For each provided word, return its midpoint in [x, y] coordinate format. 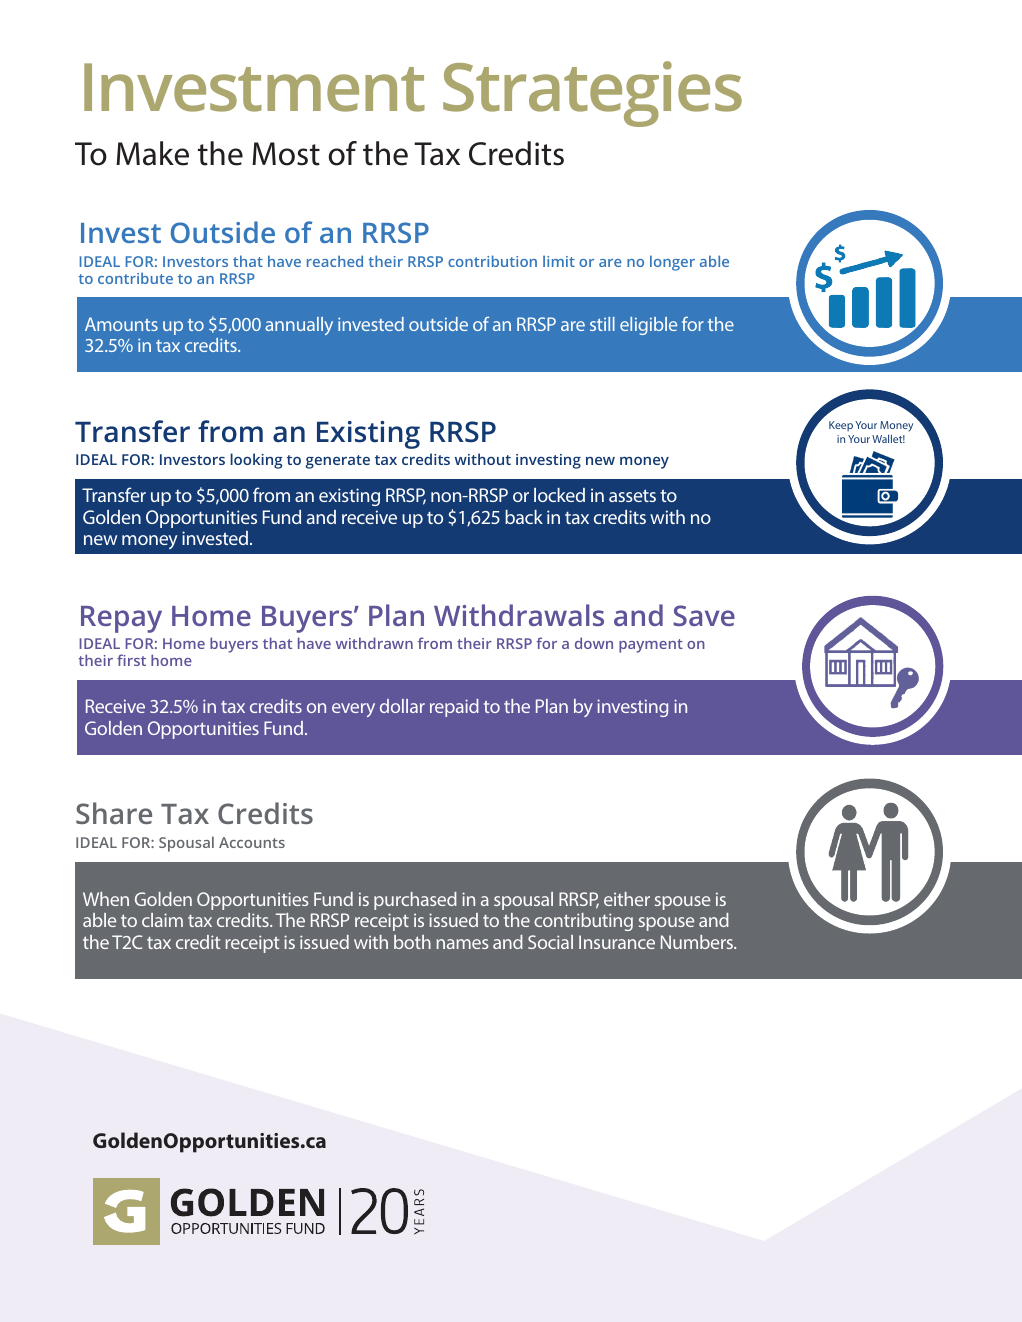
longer [672, 263]
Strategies [592, 94]
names [462, 944]
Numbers [698, 942]
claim [162, 920]
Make [152, 153]
